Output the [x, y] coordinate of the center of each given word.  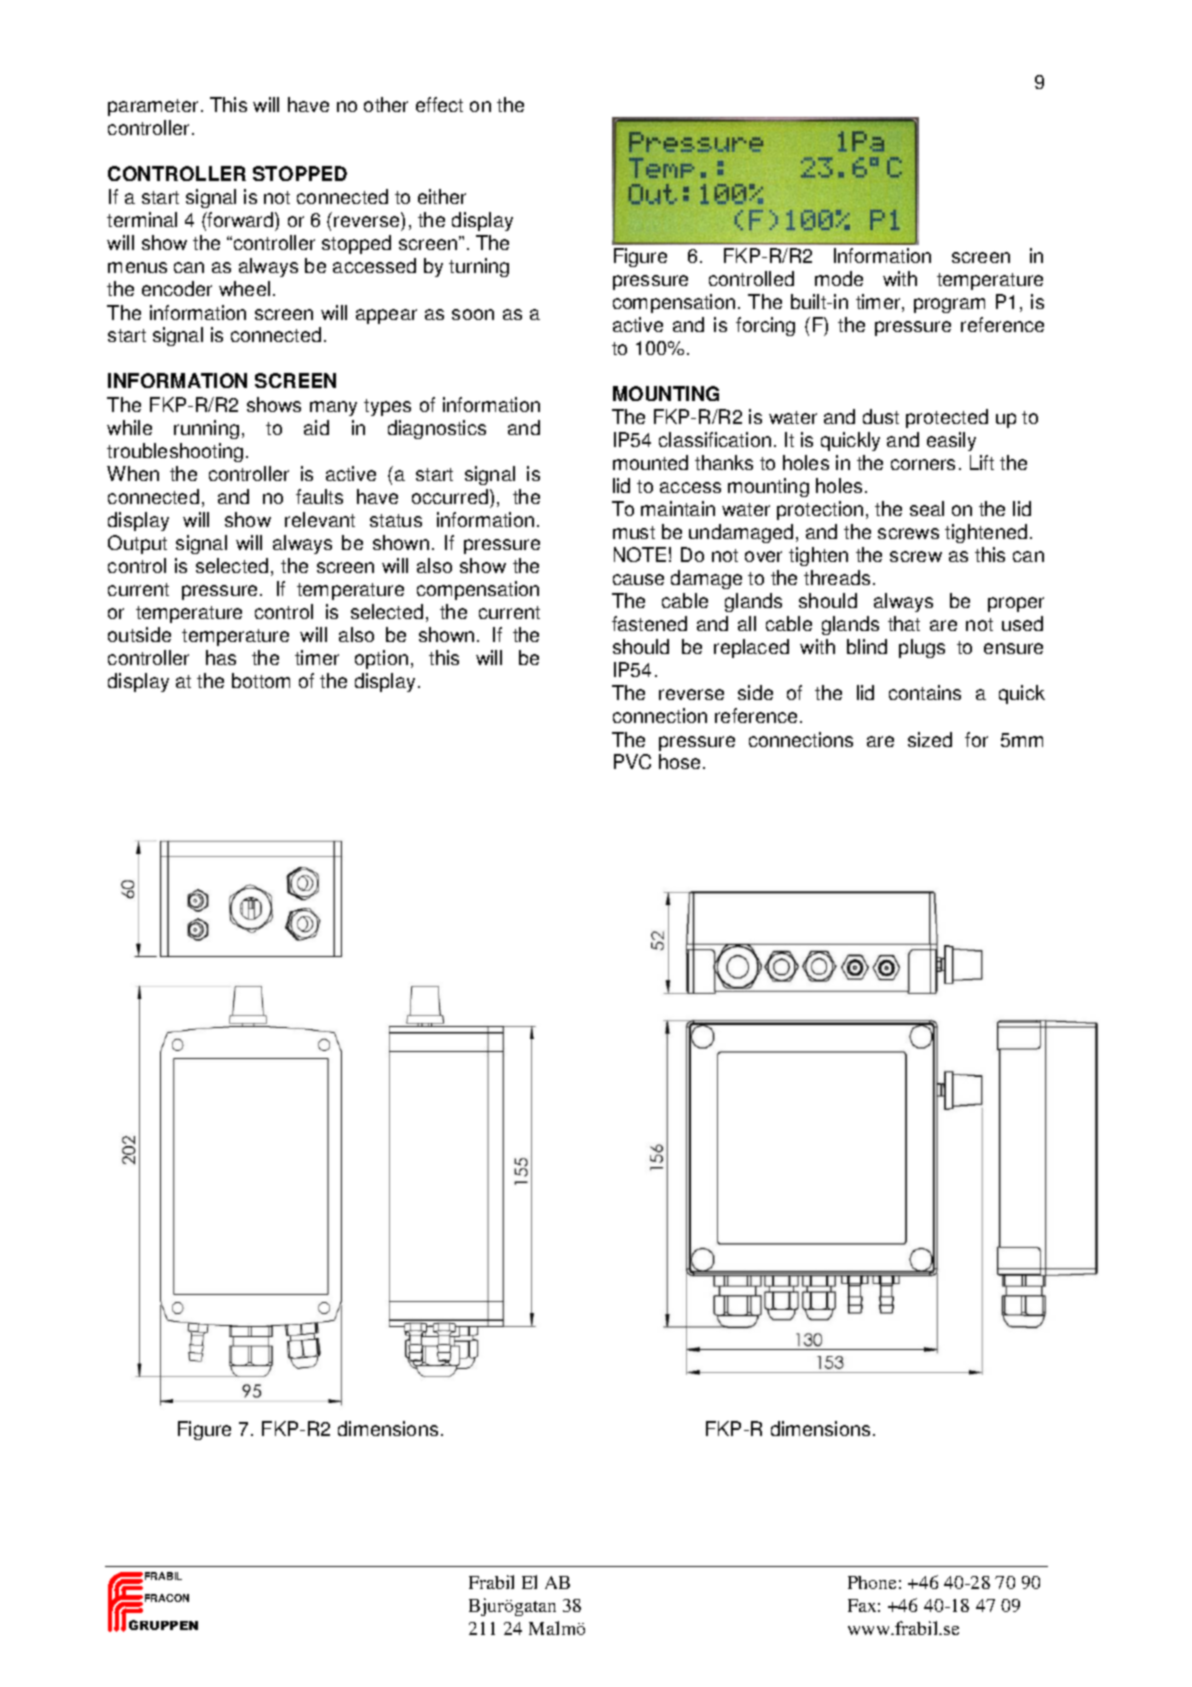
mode [839, 278]
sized [930, 739]
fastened [649, 623]
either [442, 196]
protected [947, 418]
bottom [261, 680]
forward [241, 221]
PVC [632, 761]
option [381, 659]
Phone [872, 1582]
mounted [650, 462]
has [221, 657]
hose [681, 761]
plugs [922, 648]
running [206, 429]
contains [925, 692]
